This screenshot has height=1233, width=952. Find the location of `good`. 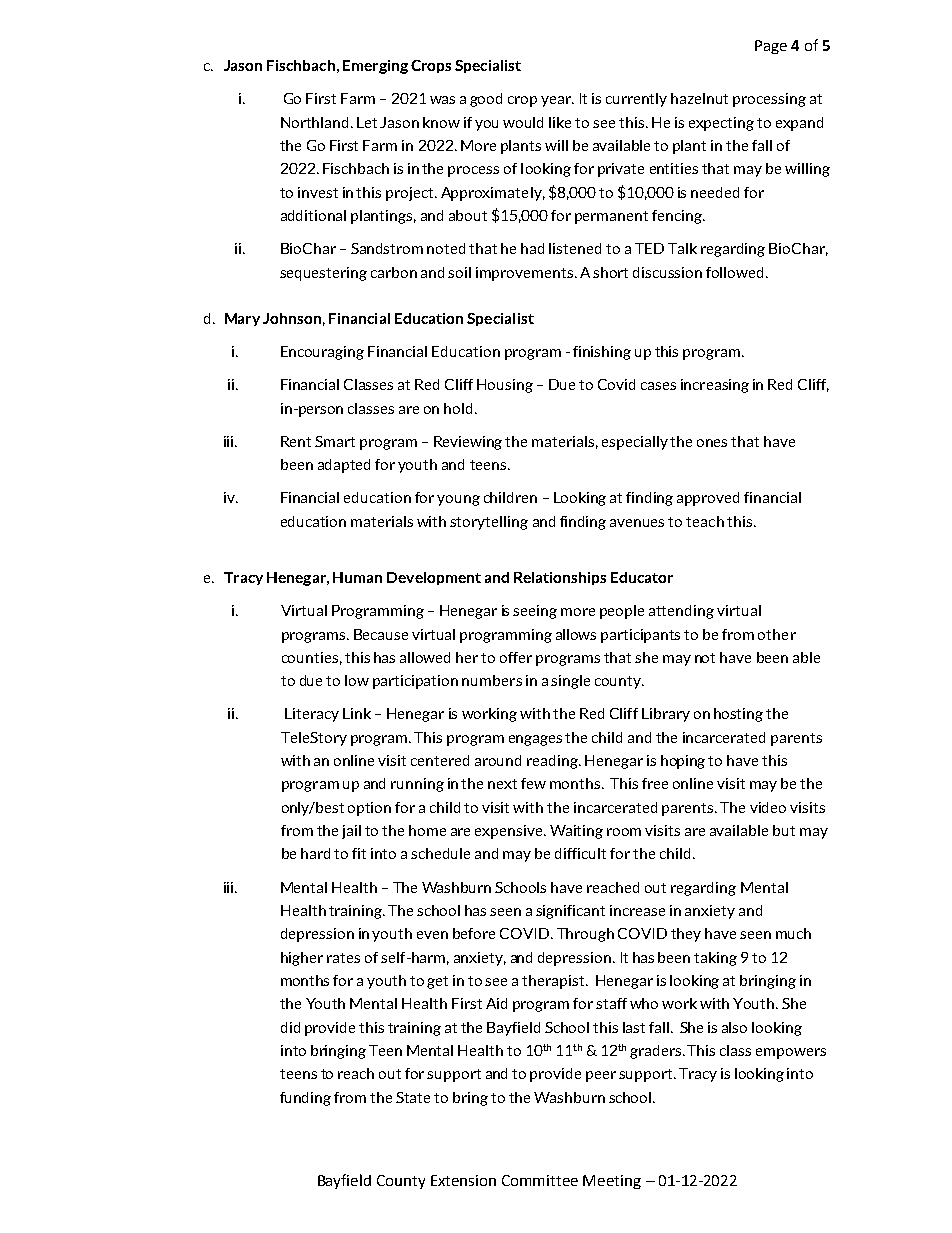

good is located at coordinates (486, 100).
